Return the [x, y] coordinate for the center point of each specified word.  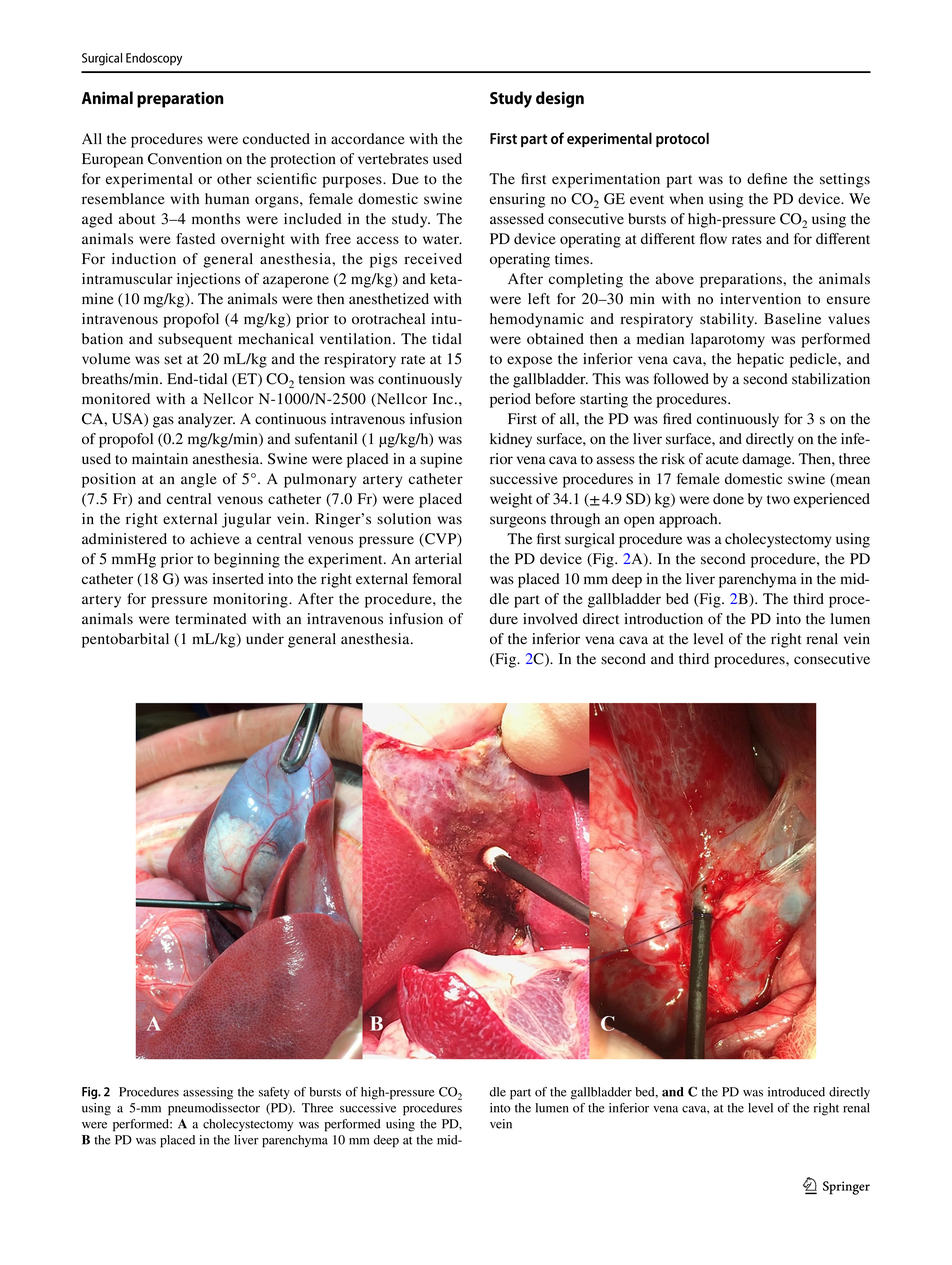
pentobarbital [125, 640]
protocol [682, 139]
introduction [663, 619]
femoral [437, 579]
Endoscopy [154, 59]
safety [274, 1093]
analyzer [206, 420]
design [560, 99]
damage [768, 460]
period [510, 400]
